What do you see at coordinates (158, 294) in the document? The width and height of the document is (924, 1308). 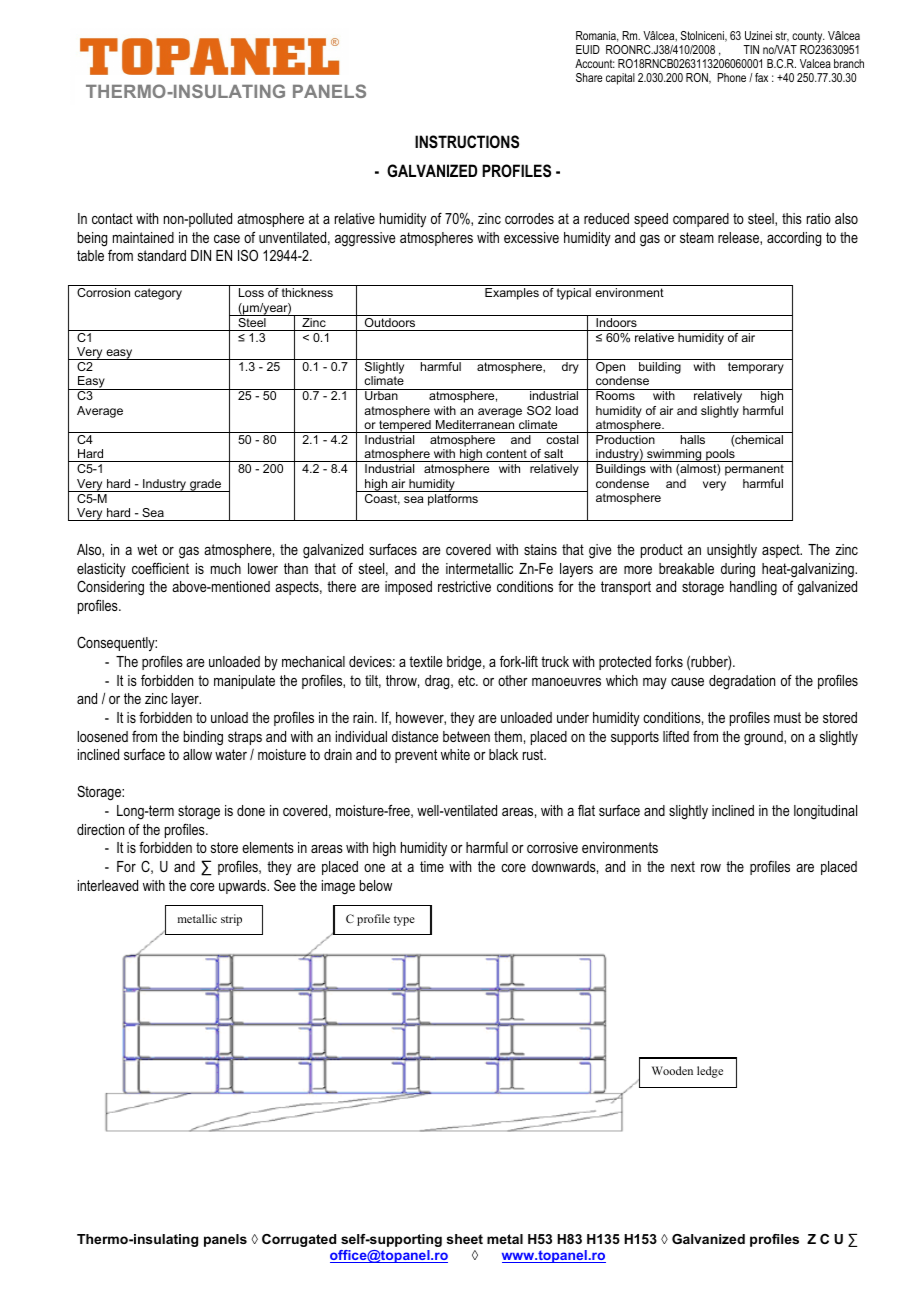 I see `category` at bounding box center [158, 294].
